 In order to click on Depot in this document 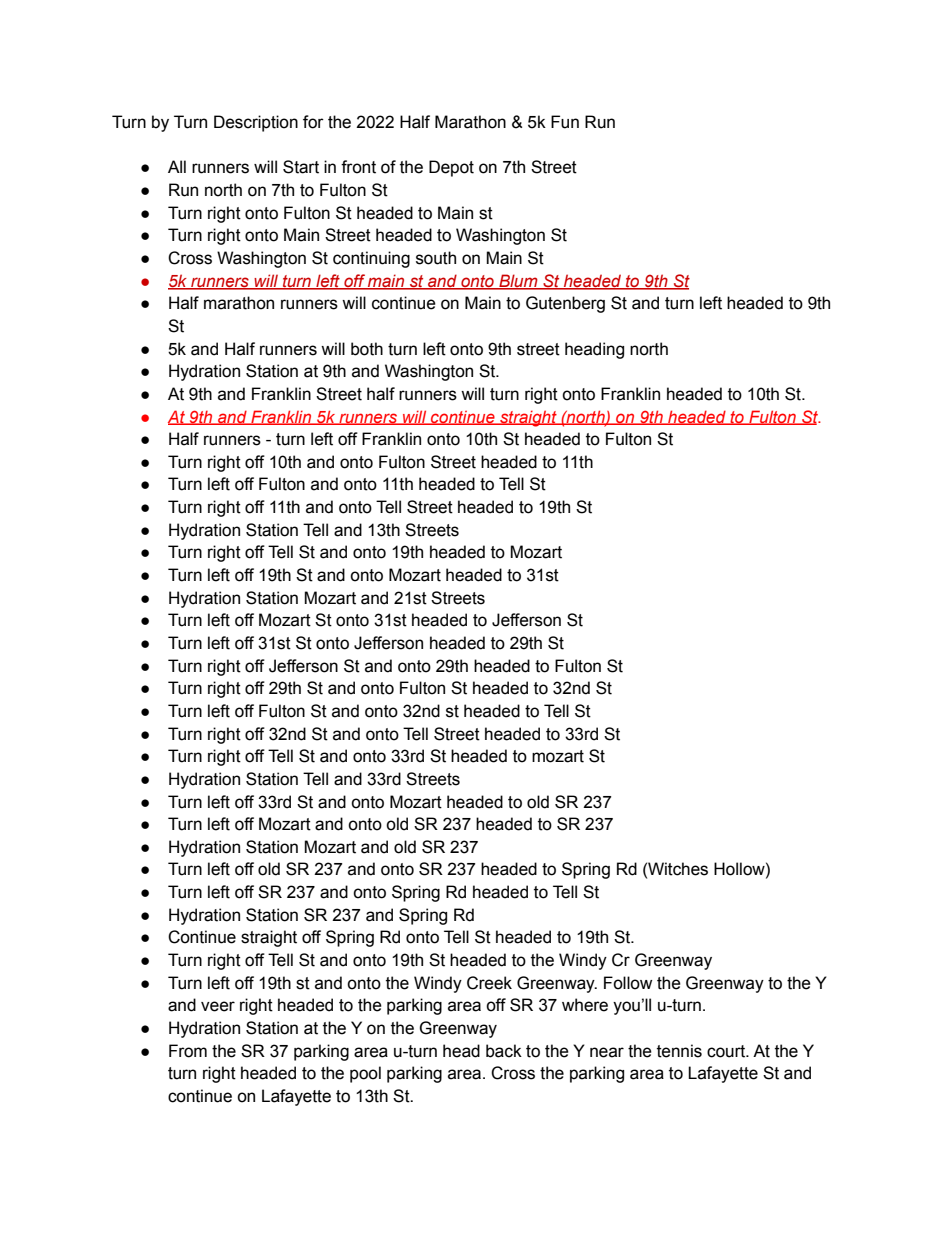, I will do `click(451, 168)`.
